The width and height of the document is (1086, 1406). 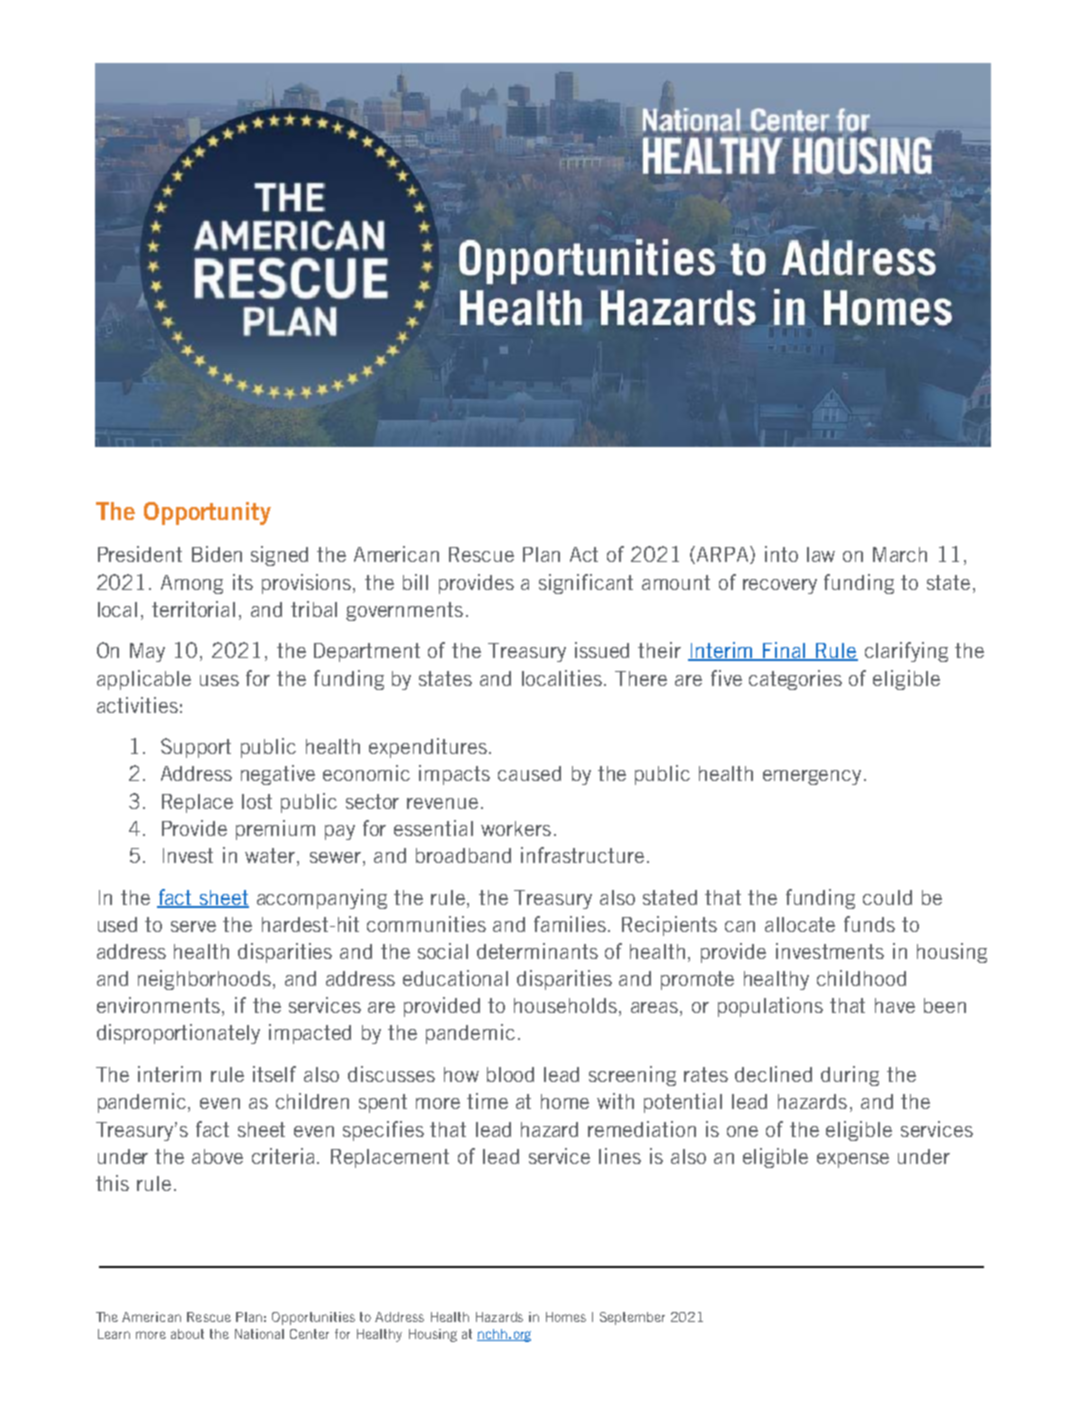 I want to click on Biden, so click(x=217, y=554).
